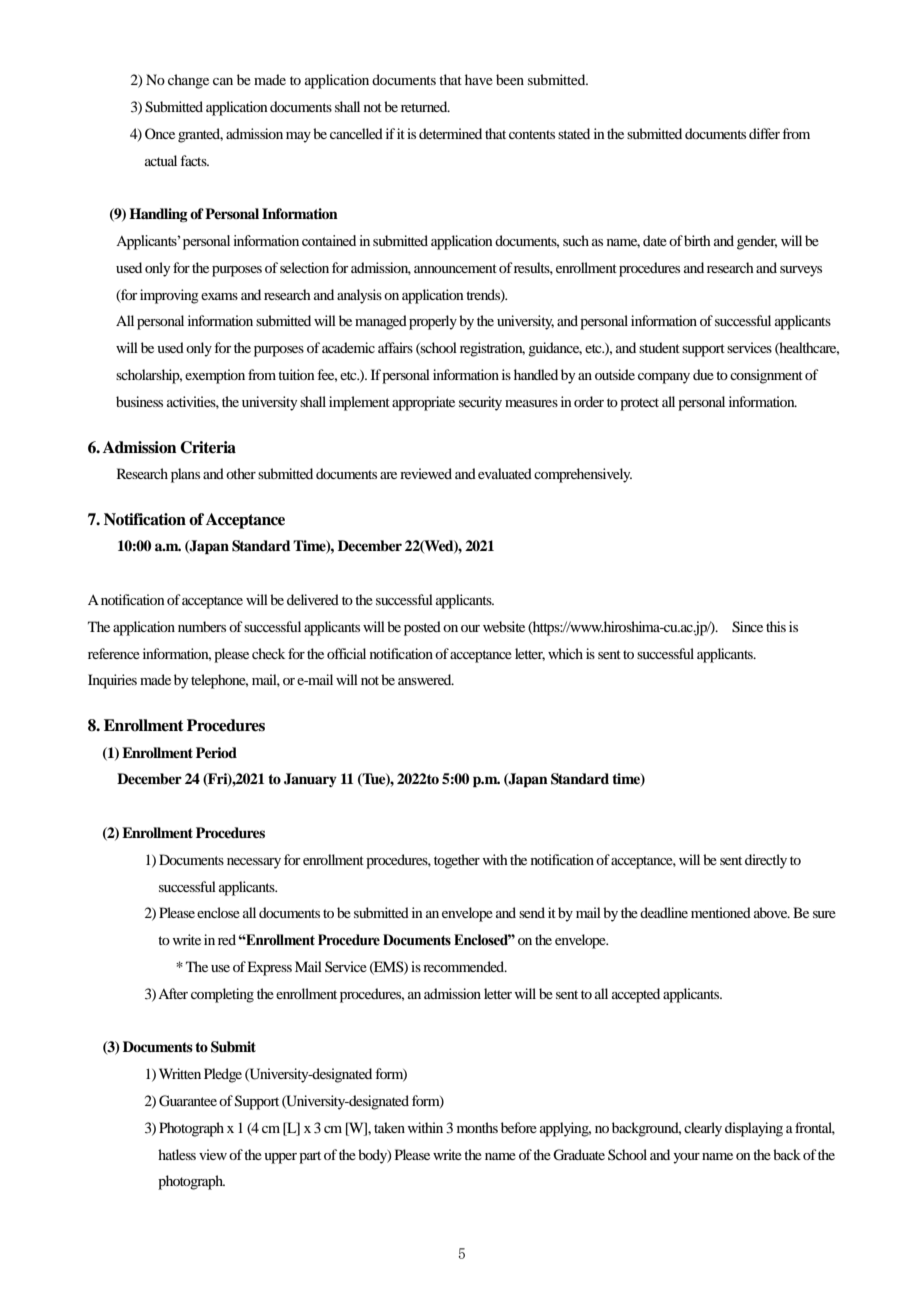  What do you see at coordinates (721, 912) in the screenshot?
I see `mentioned` at bounding box center [721, 912].
